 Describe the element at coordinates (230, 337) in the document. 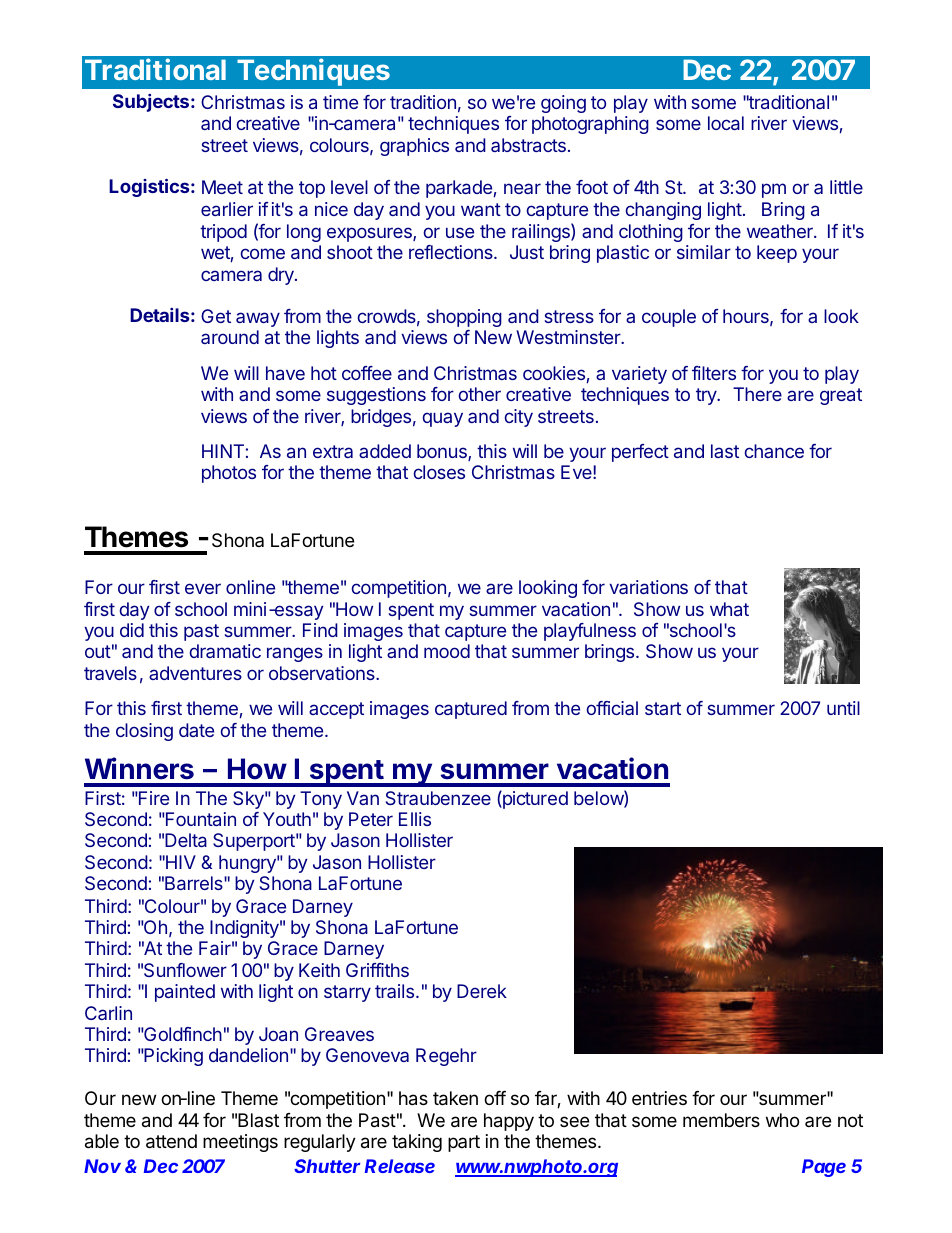

I see `around` at that location.
